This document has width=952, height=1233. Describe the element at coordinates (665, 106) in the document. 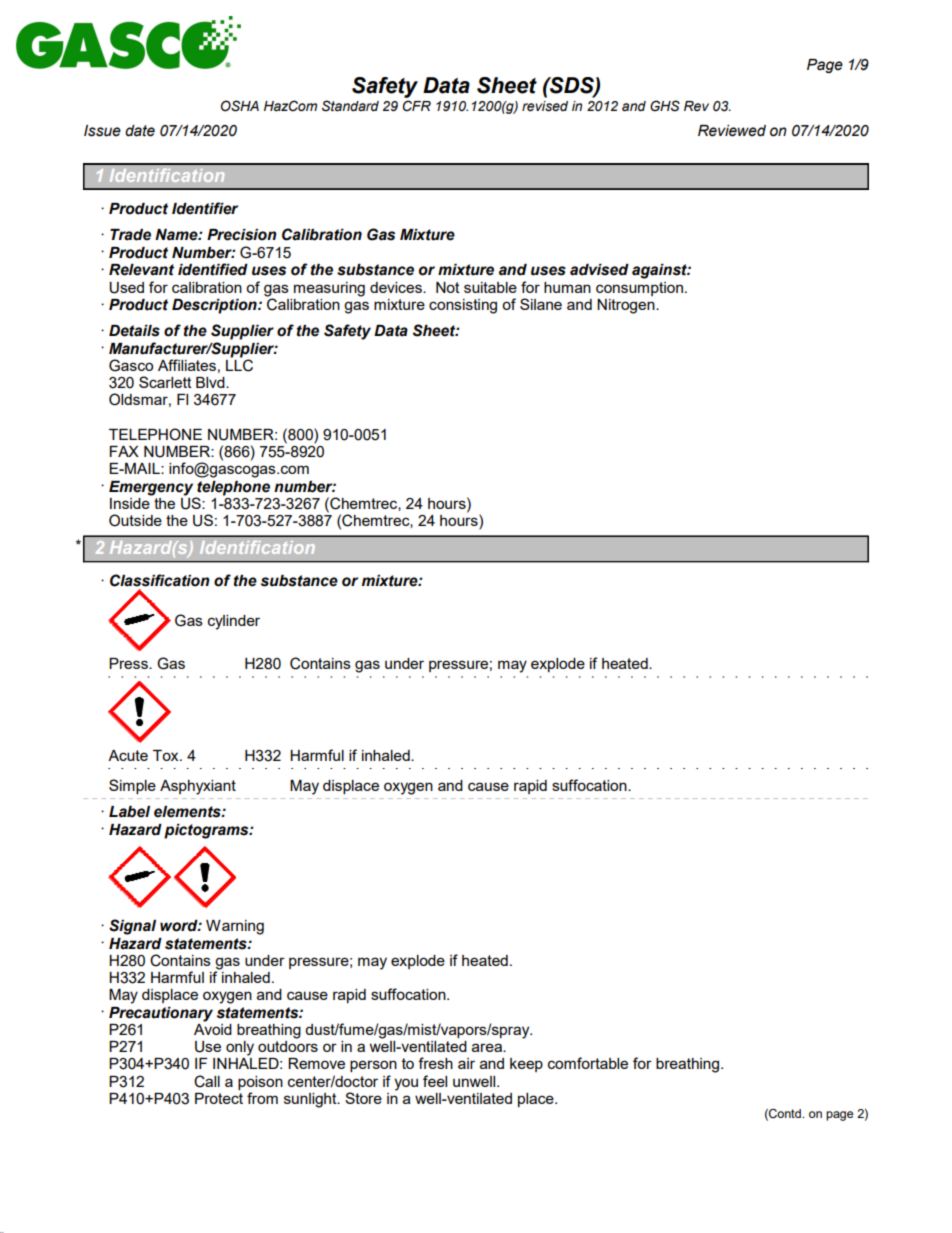

I see `GHS` at that location.
